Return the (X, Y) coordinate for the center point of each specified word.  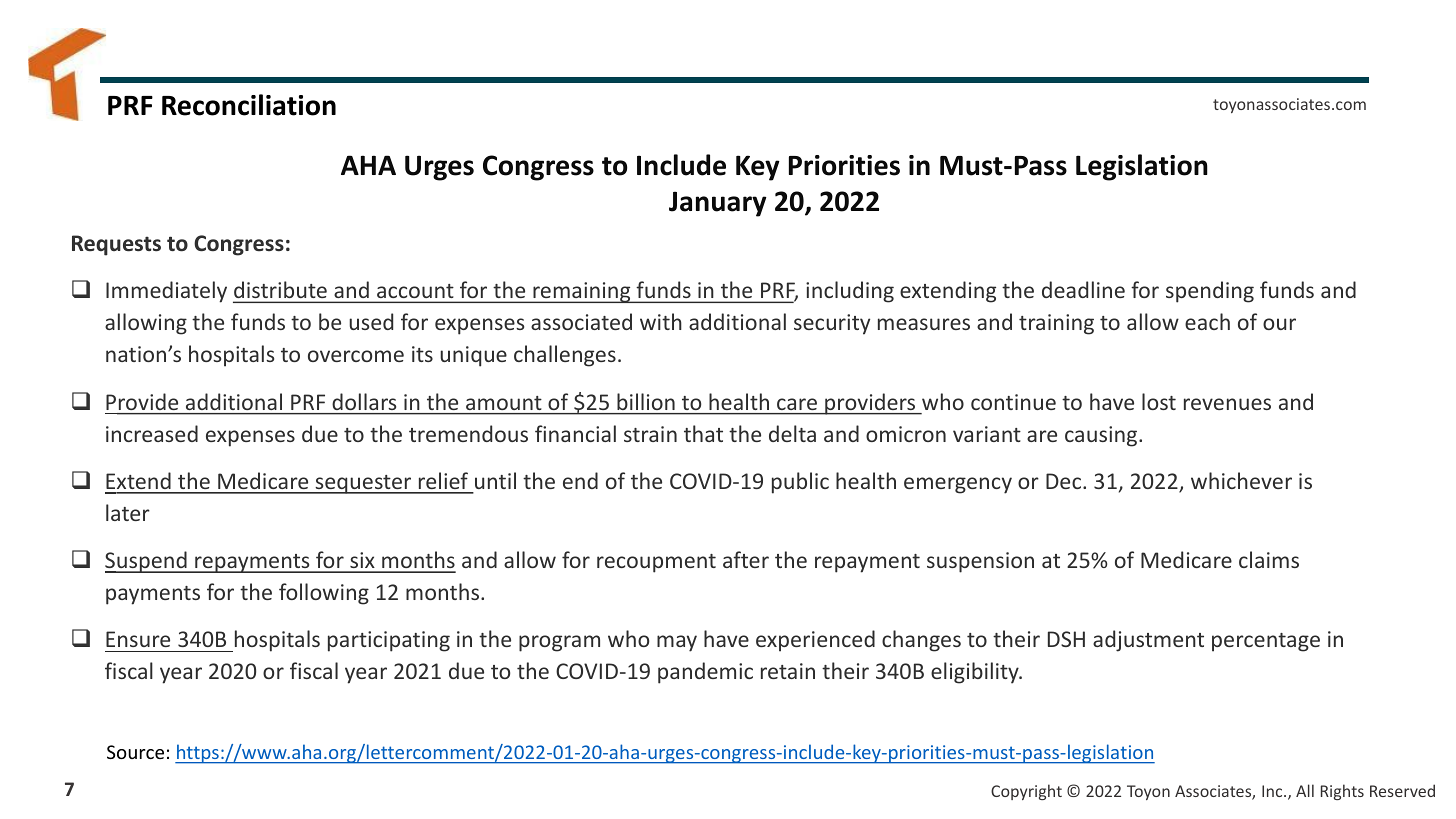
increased (152, 433)
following (324, 594)
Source (135, 752)
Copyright (1026, 792)
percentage (1266, 642)
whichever (1241, 480)
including (850, 292)
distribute (281, 291)
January (718, 204)
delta (792, 433)
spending (1210, 292)
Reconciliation (249, 105)
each (1207, 321)
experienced (815, 641)
